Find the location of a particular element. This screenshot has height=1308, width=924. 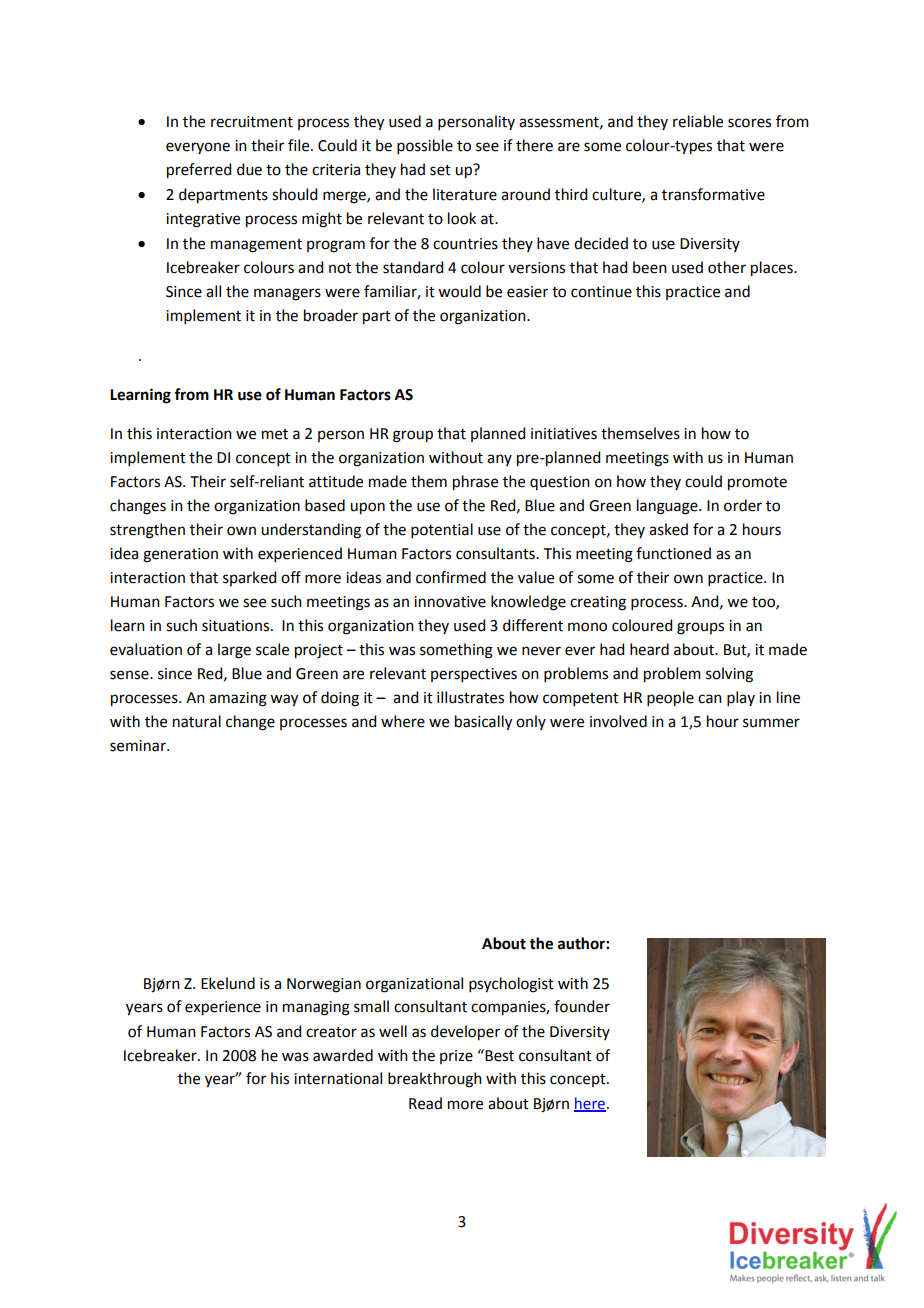

heard is located at coordinates (649, 649).
